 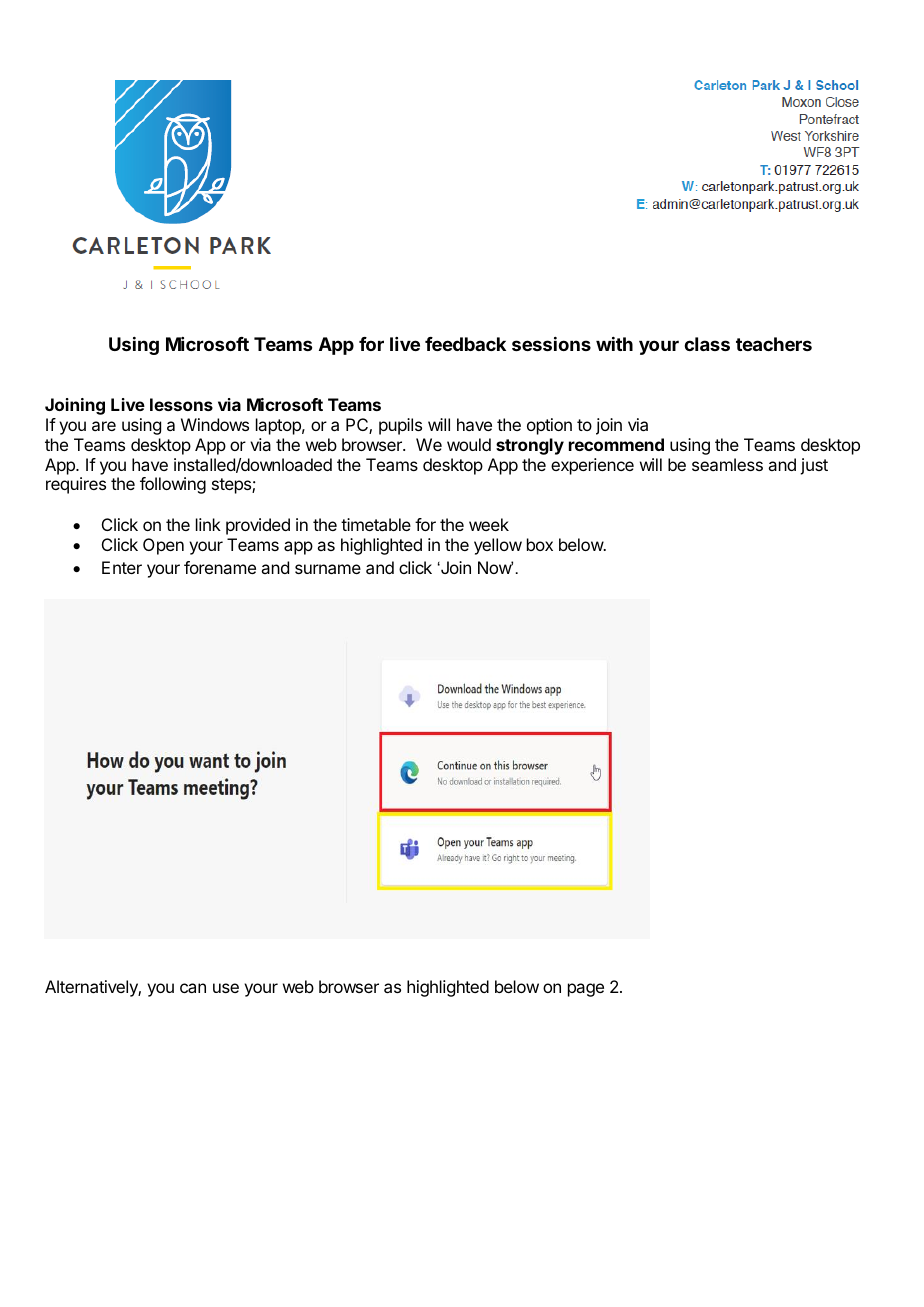 What do you see at coordinates (465, 344) in the image?
I see `feedback` at bounding box center [465, 344].
